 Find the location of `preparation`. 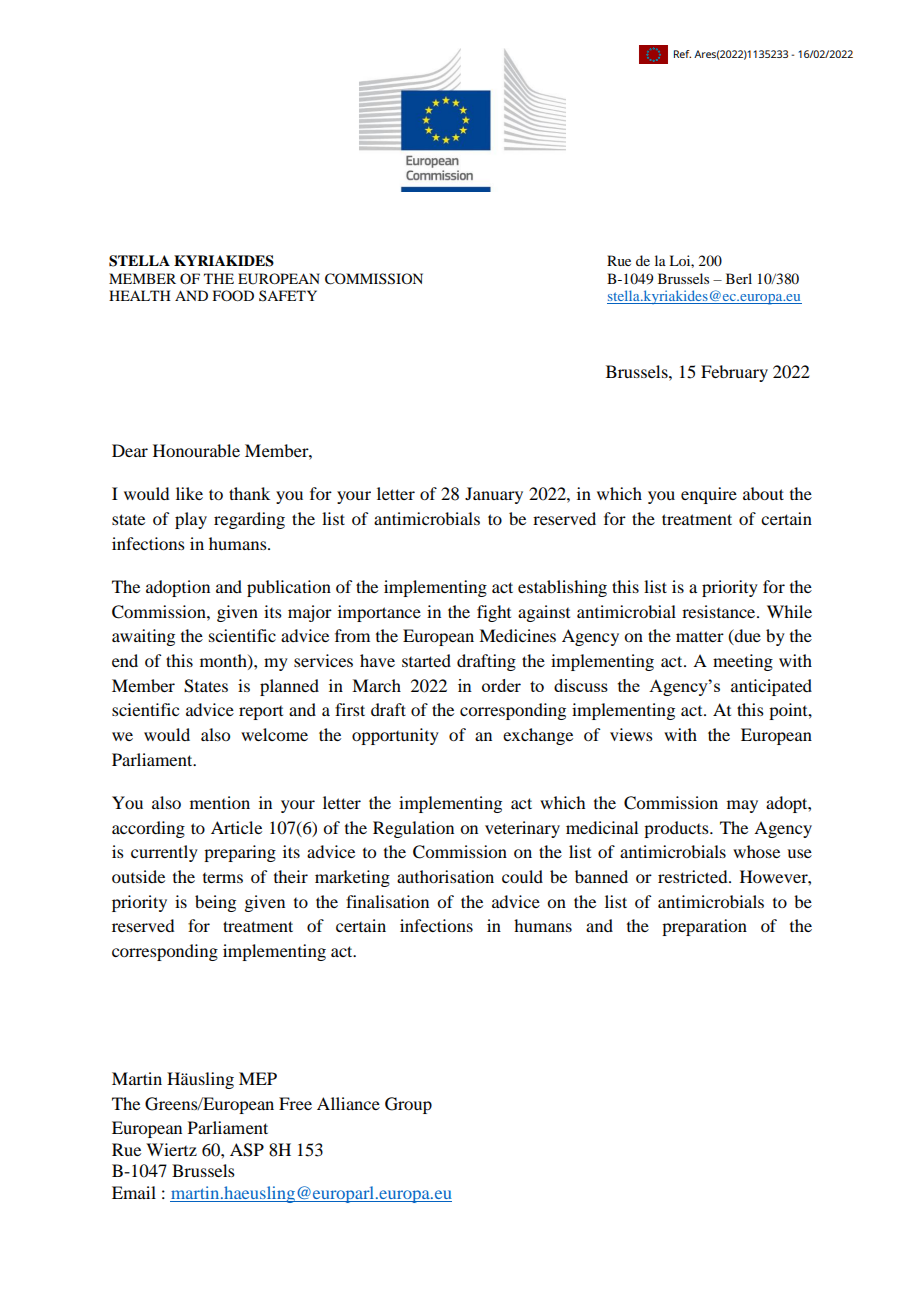

preparation is located at coordinates (704, 927).
